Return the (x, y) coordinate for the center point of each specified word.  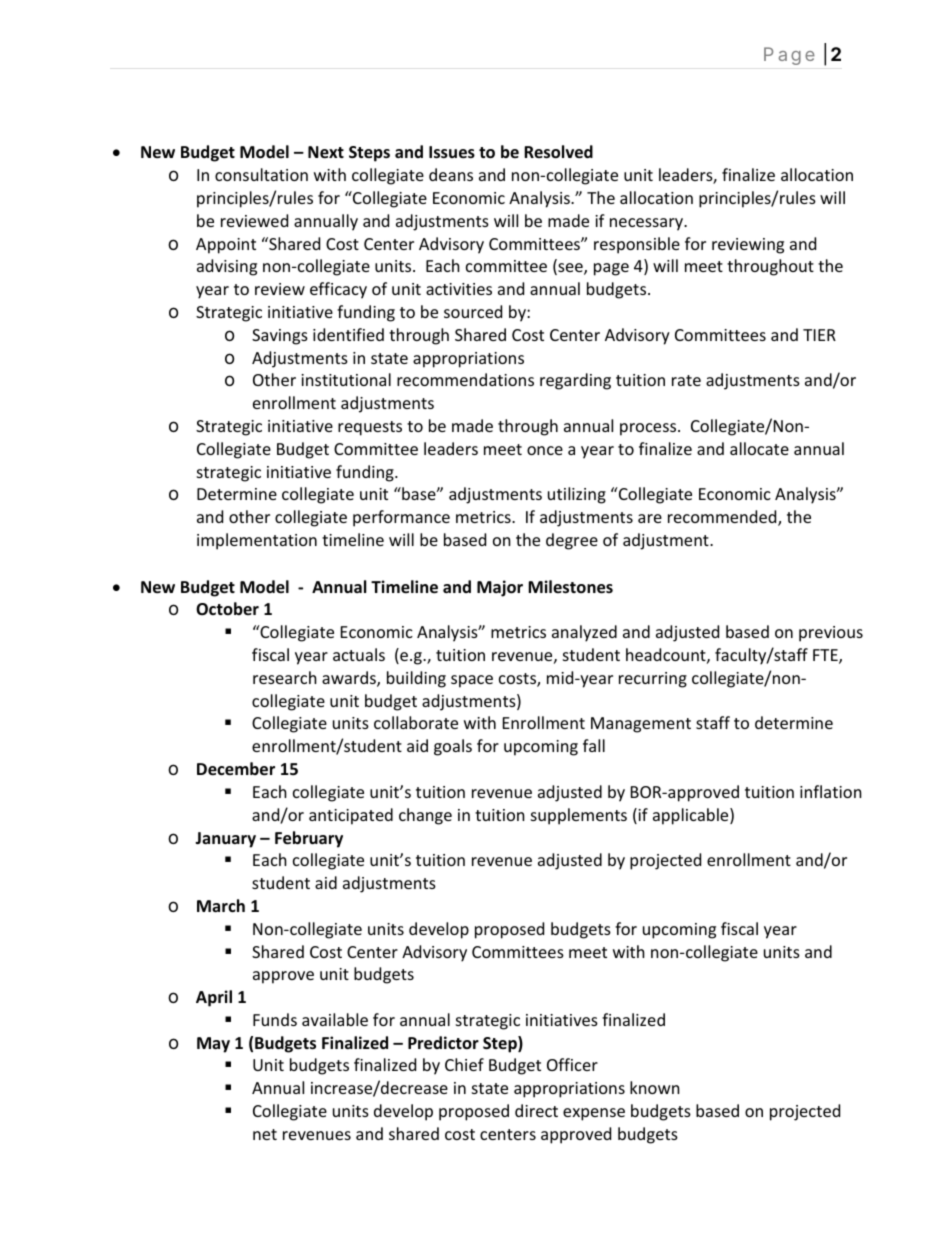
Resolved (558, 152)
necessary (648, 224)
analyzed (584, 633)
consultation (261, 174)
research (285, 677)
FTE (826, 656)
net (265, 1134)
